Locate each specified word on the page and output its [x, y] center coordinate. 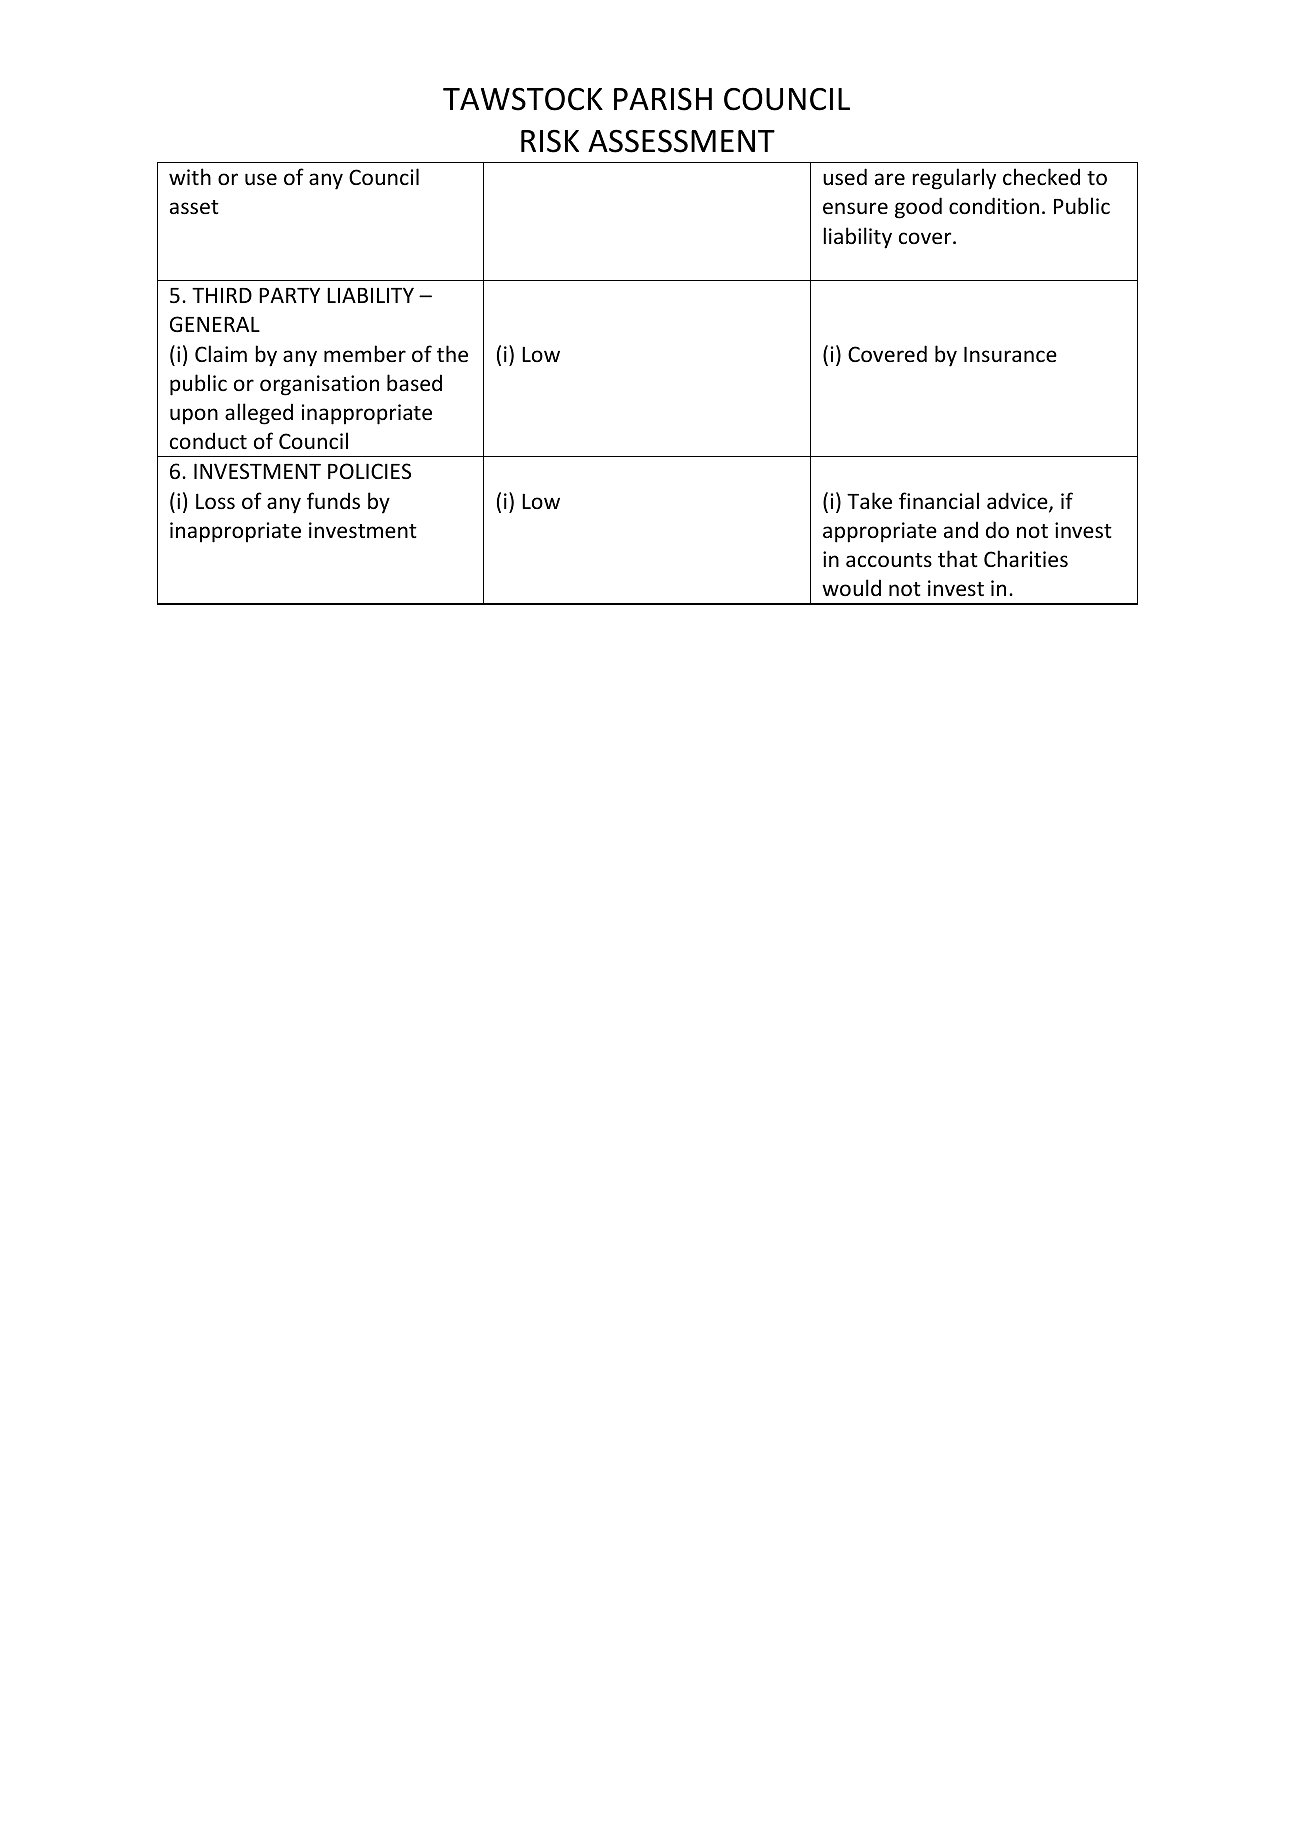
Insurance [1010, 354]
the [452, 354]
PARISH [663, 99]
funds [333, 501]
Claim [221, 353]
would [851, 588]
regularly [954, 179]
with [190, 176]
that [958, 558]
